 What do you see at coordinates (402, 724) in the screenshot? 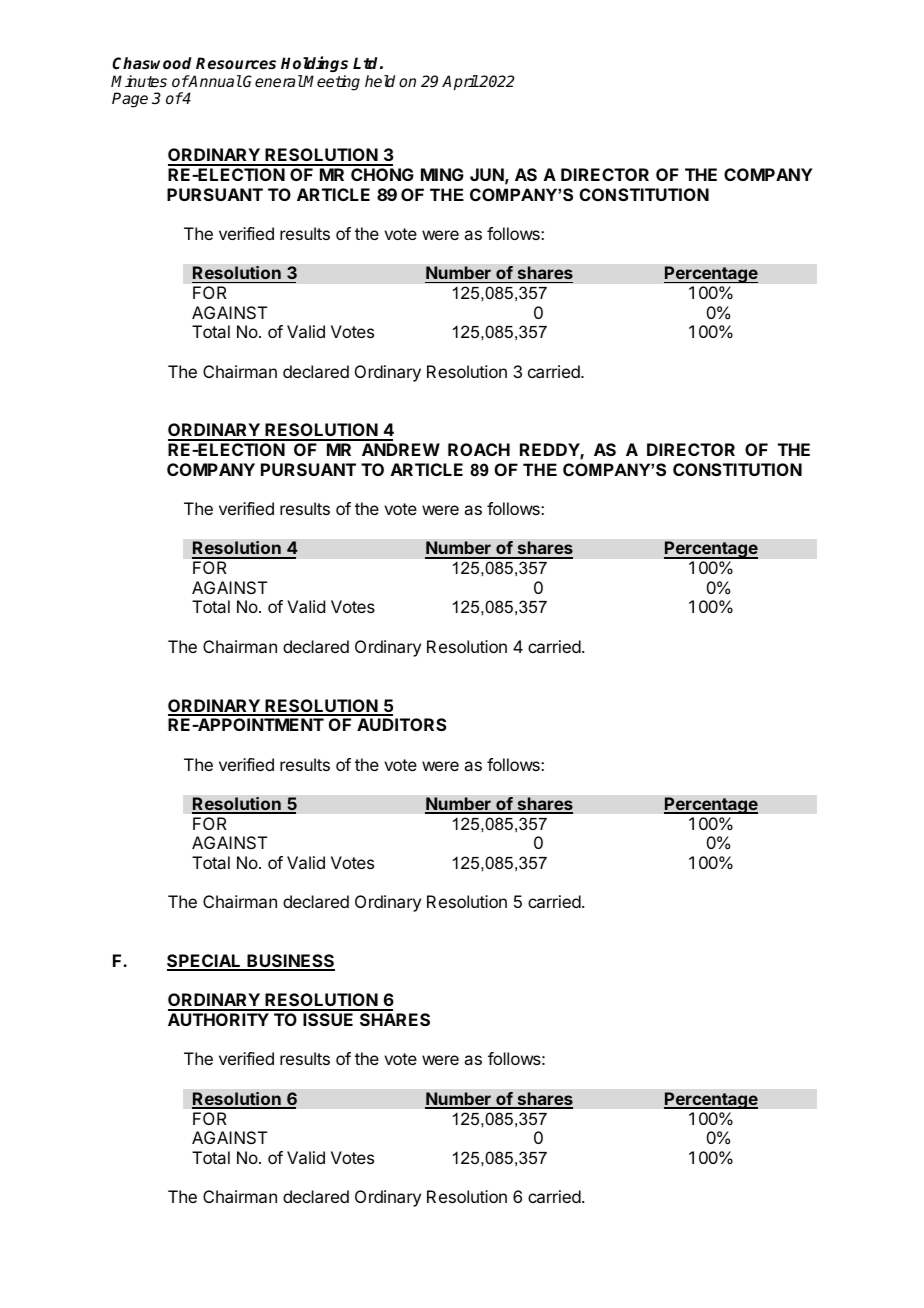
I see `AUDITORS` at bounding box center [402, 724].
